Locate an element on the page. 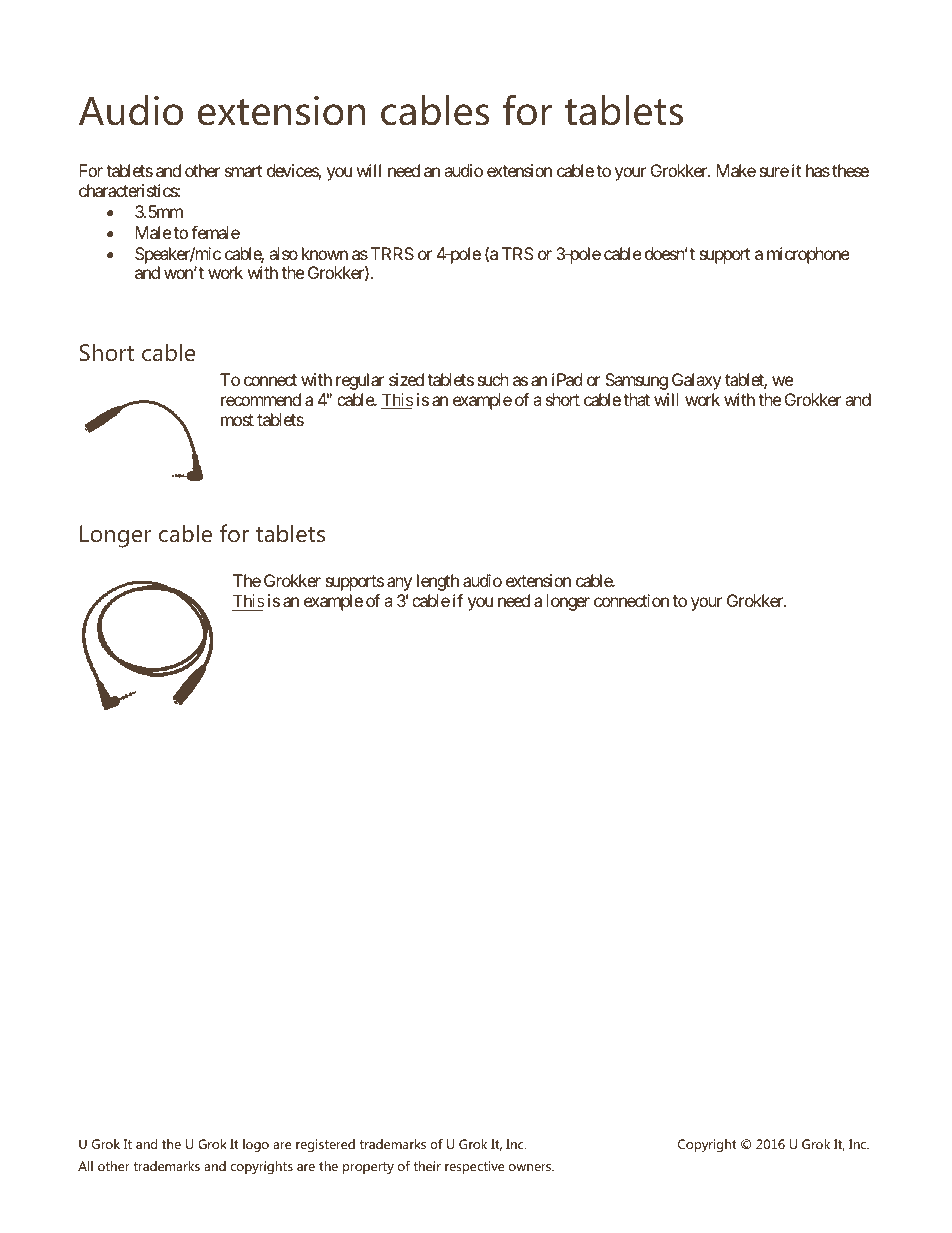  length is located at coordinates (438, 582).
